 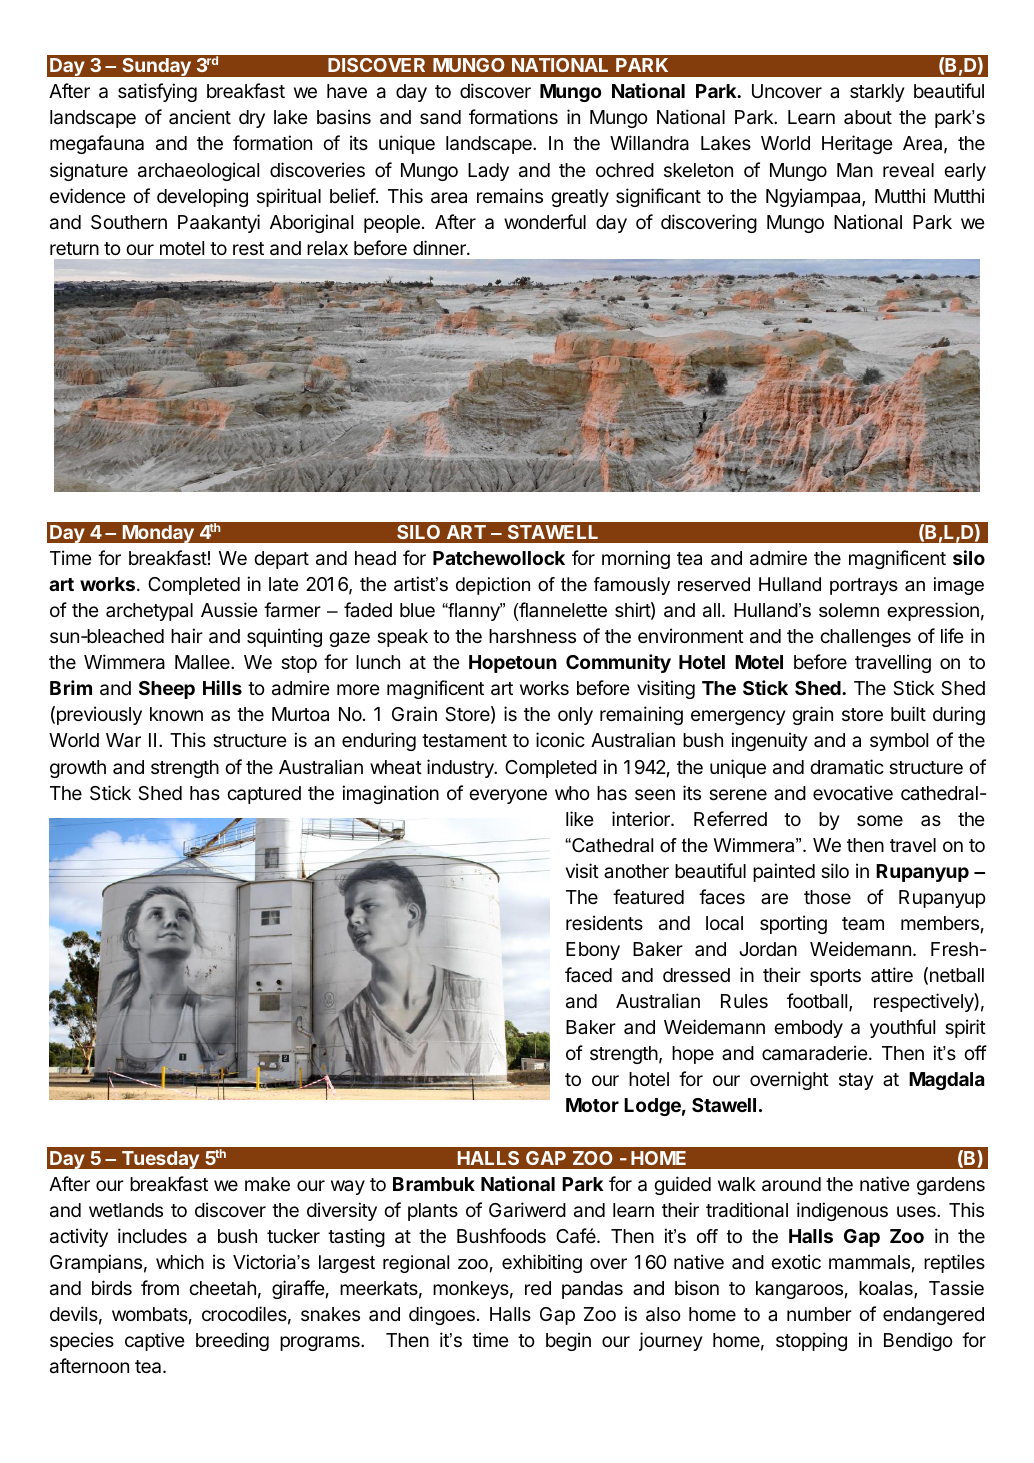 What do you see at coordinates (908, 713) in the screenshot?
I see `built` at bounding box center [908, 713].
